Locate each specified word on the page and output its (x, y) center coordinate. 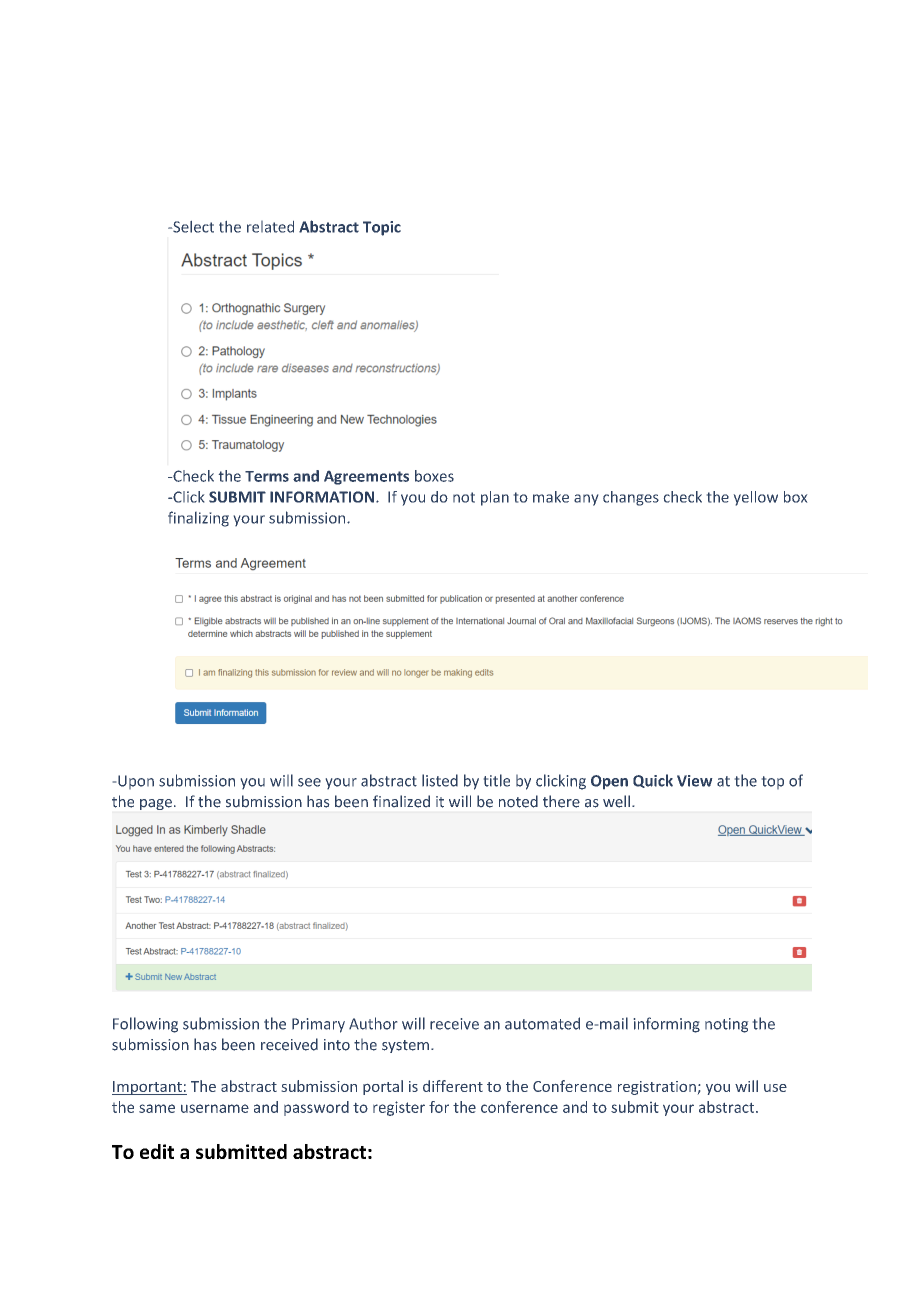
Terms (267, 476)
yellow (756, 498)
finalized (401, 801)
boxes (434, 476)
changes (631, 498)
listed (440, 780)
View (694, 781)
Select (192, 227)
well (616, 801)
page (156, 804)
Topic (382, 228)
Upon (136, 782)
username (215, 1108)
